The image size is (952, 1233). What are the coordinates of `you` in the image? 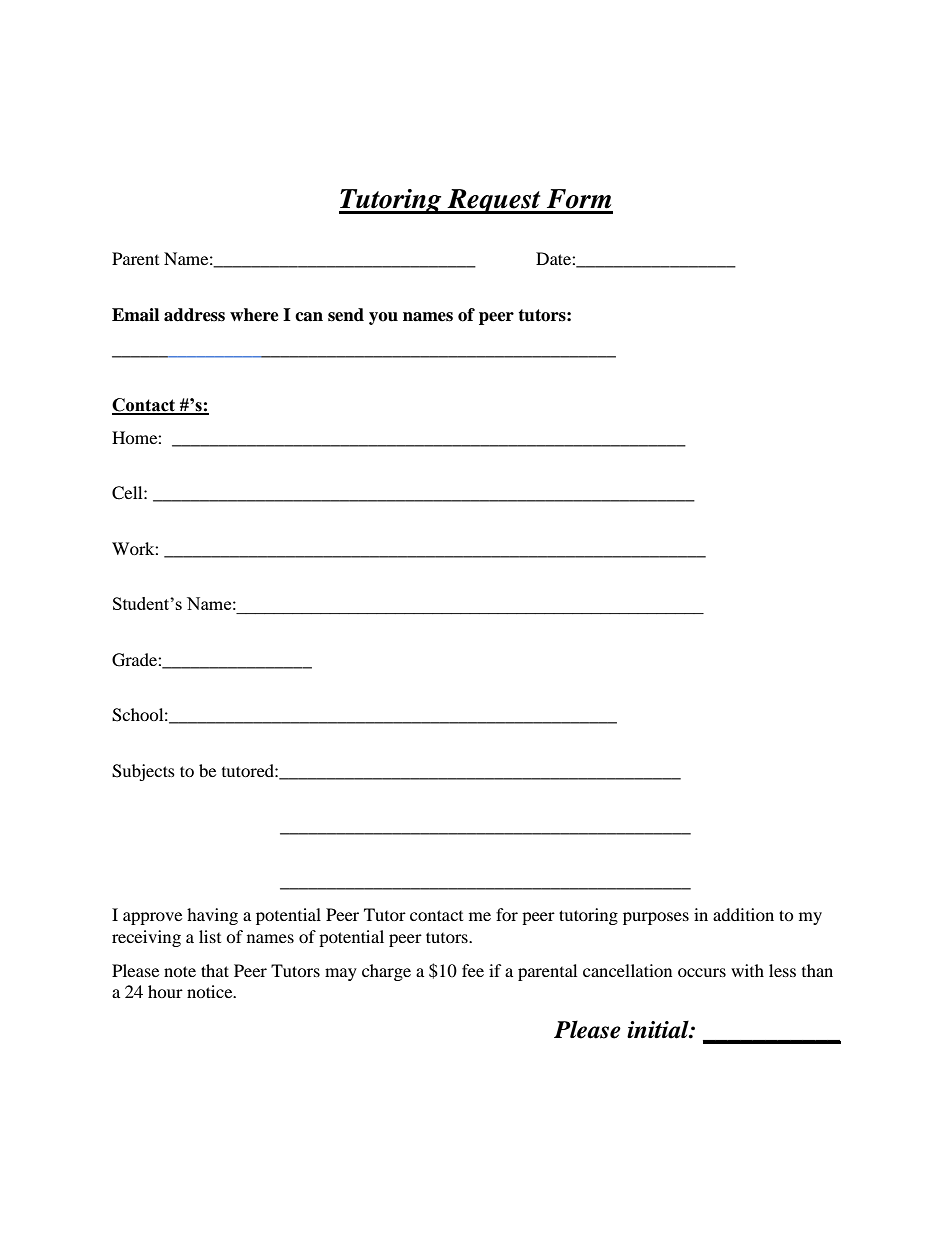 It's located at (383, 318).
